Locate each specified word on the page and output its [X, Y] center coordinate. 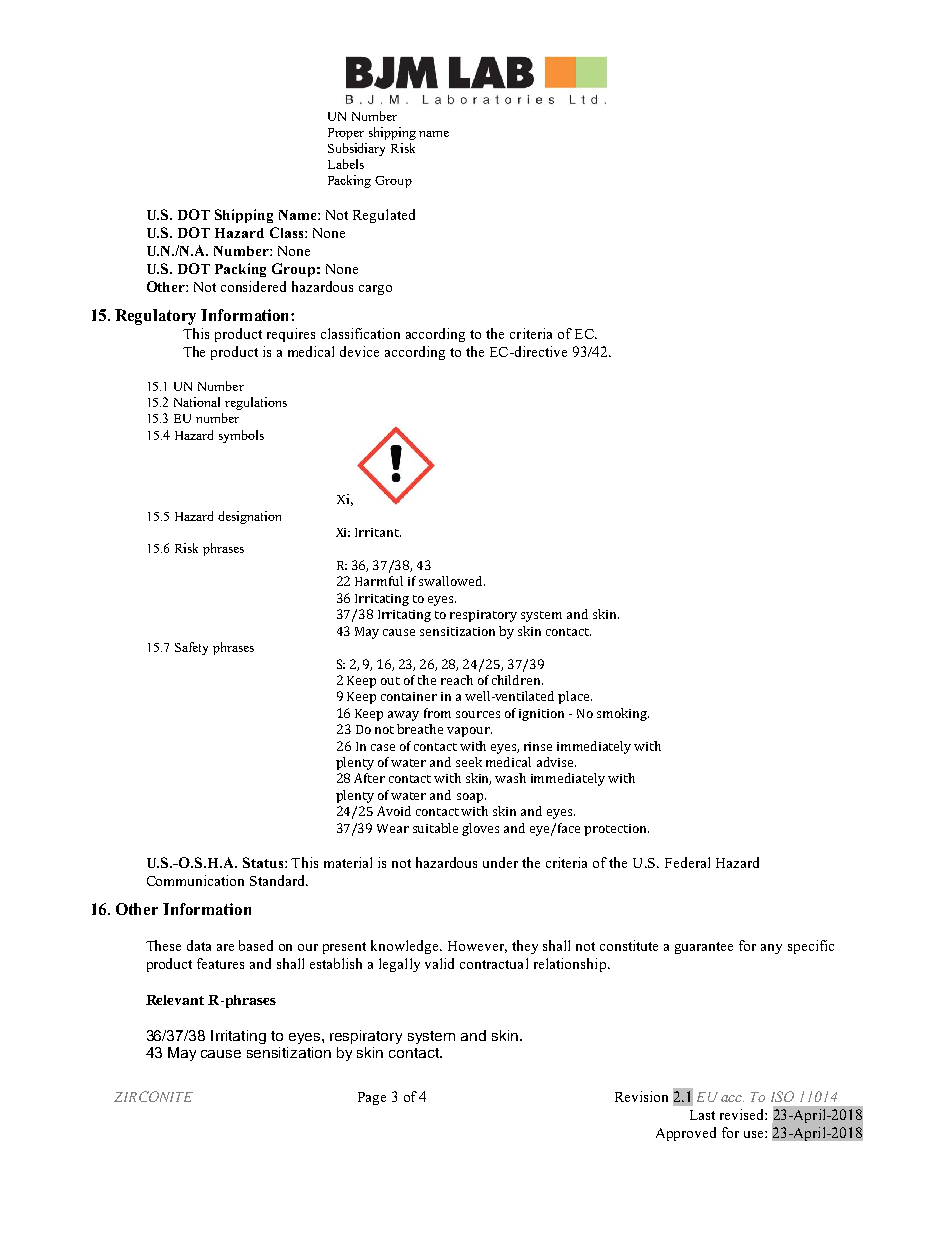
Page [372, 1098]
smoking [623, 714]
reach [457, 680]
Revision [641, 1096]
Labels [346, 164]
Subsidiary [356, 149]
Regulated [384, 216]
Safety [191, 648]
